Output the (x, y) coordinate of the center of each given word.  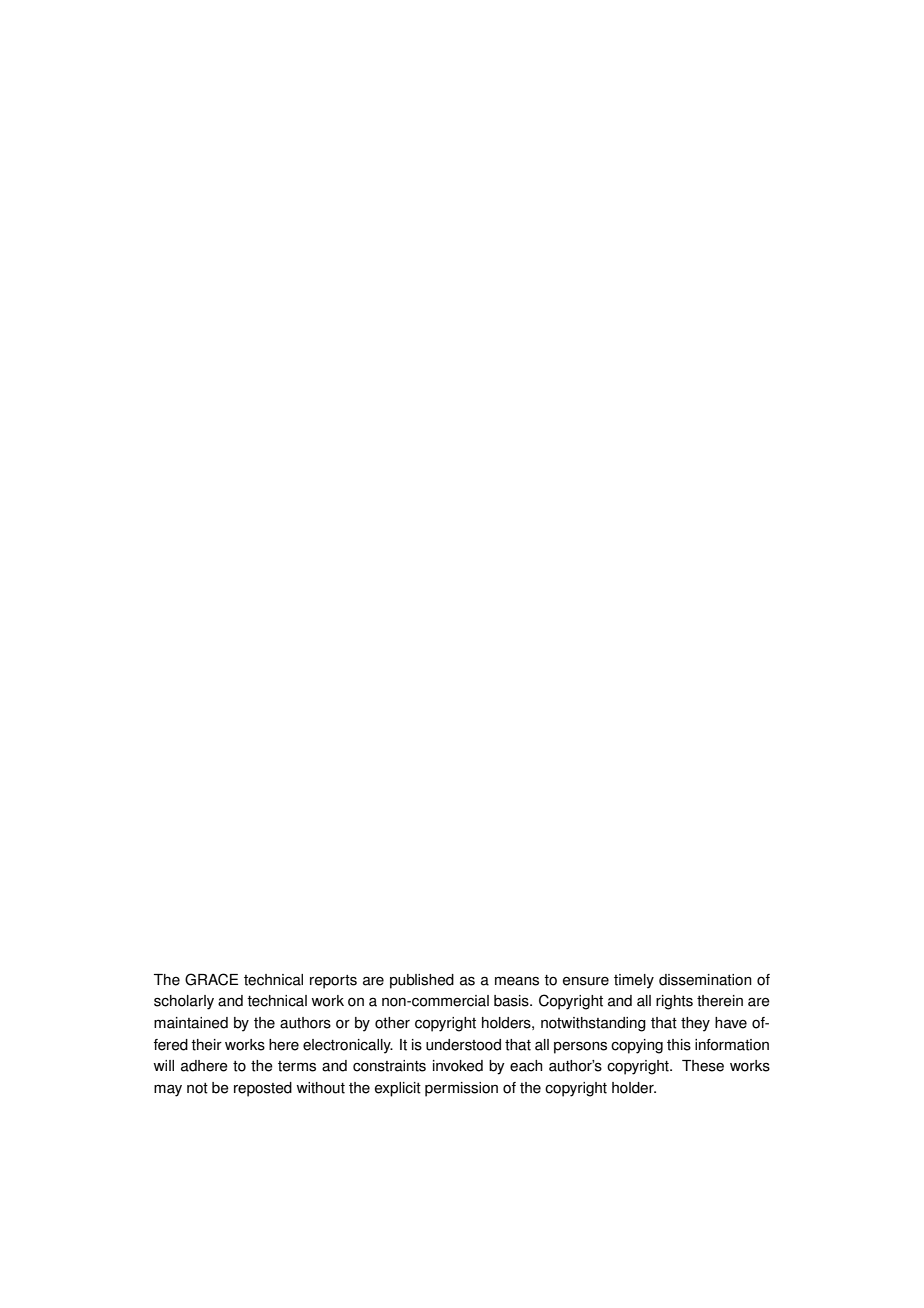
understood (463, 1045)
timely (634, 981)
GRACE (211, 979)
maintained (191, 1023)
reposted (263, 1089)
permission (461, 1089)
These (703, 1066)
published (422, 981)
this (679, 1045)
